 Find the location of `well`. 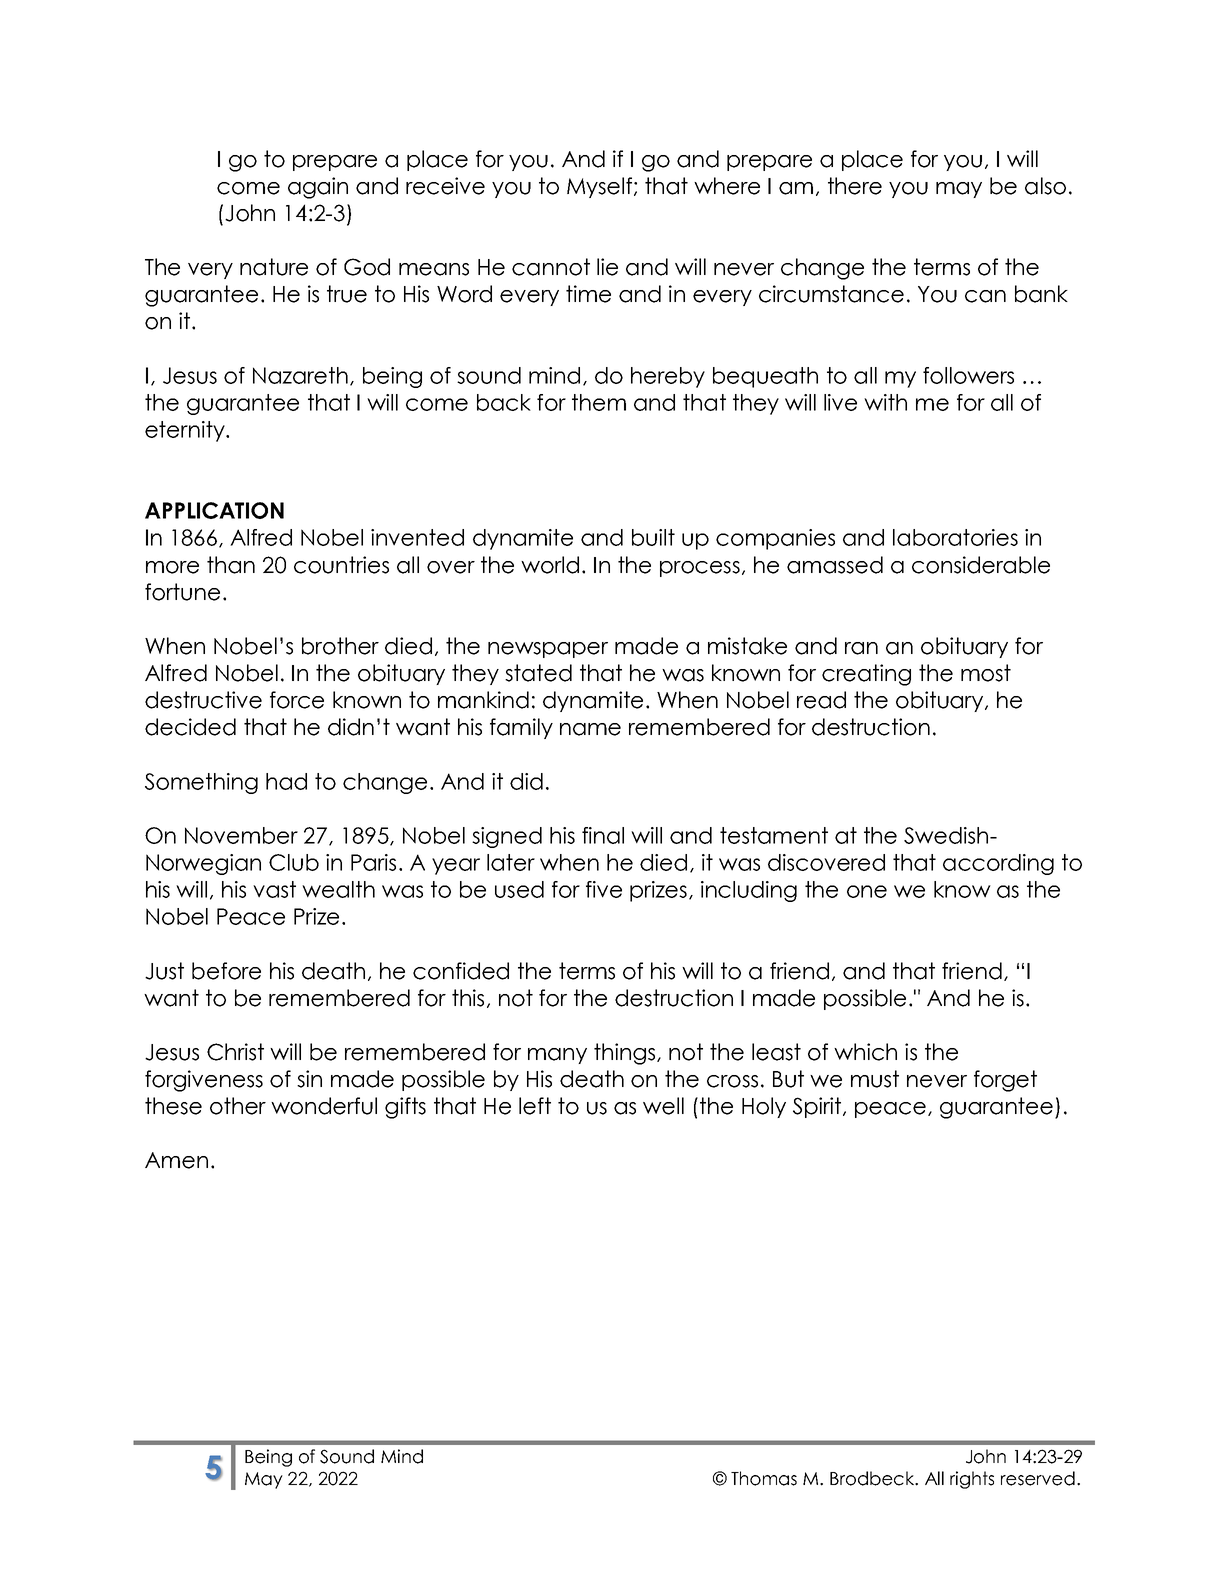

well is located at coordinates (663, 1106).
